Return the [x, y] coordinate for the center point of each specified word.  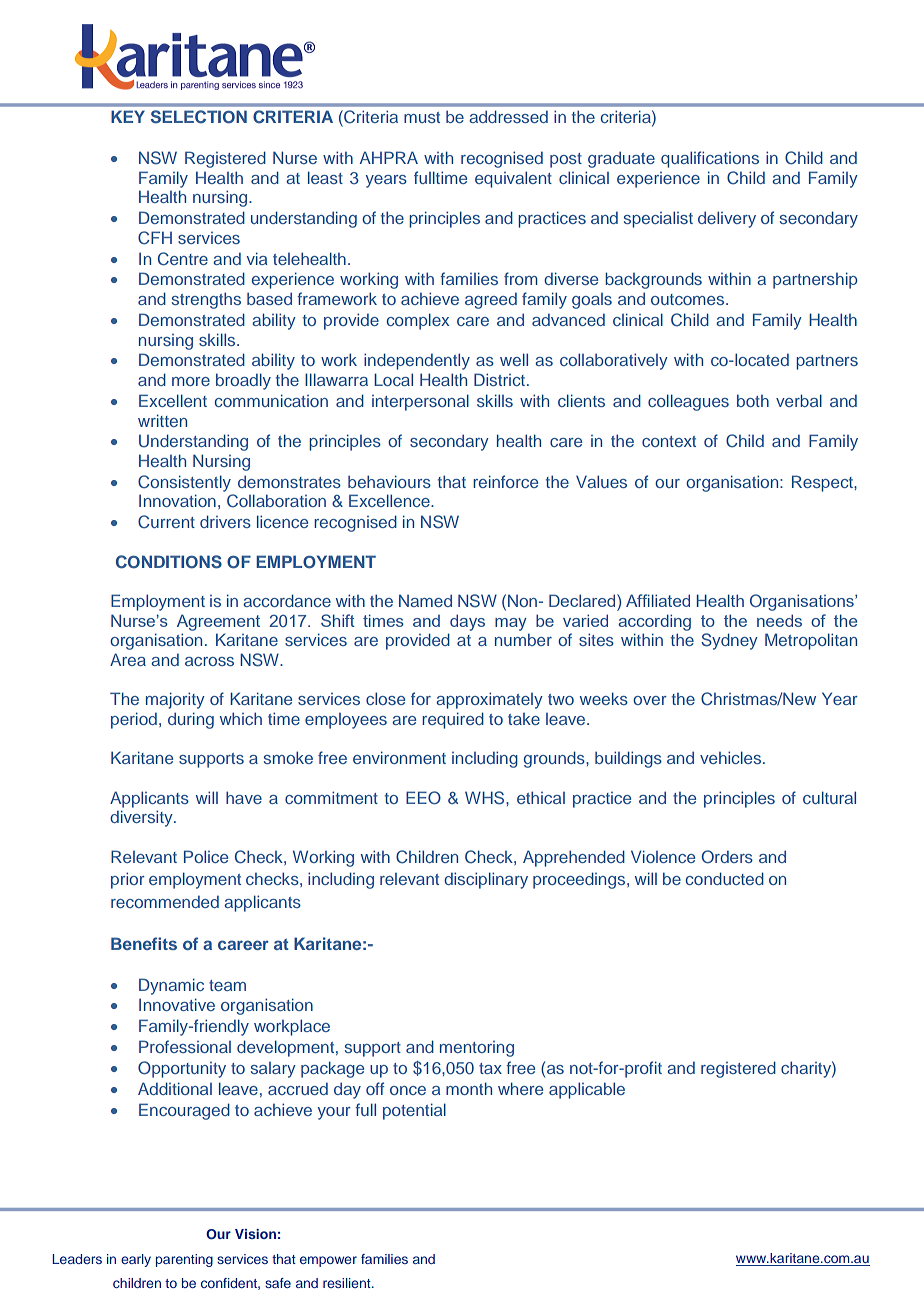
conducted [725, 878]
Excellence [390, 500]
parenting [184, 1260]
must [422, 117]
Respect [823, 483]
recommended [165, 902]
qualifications [710, 159]
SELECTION [199, 117]
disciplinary [486, 880]
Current [166, 522]
